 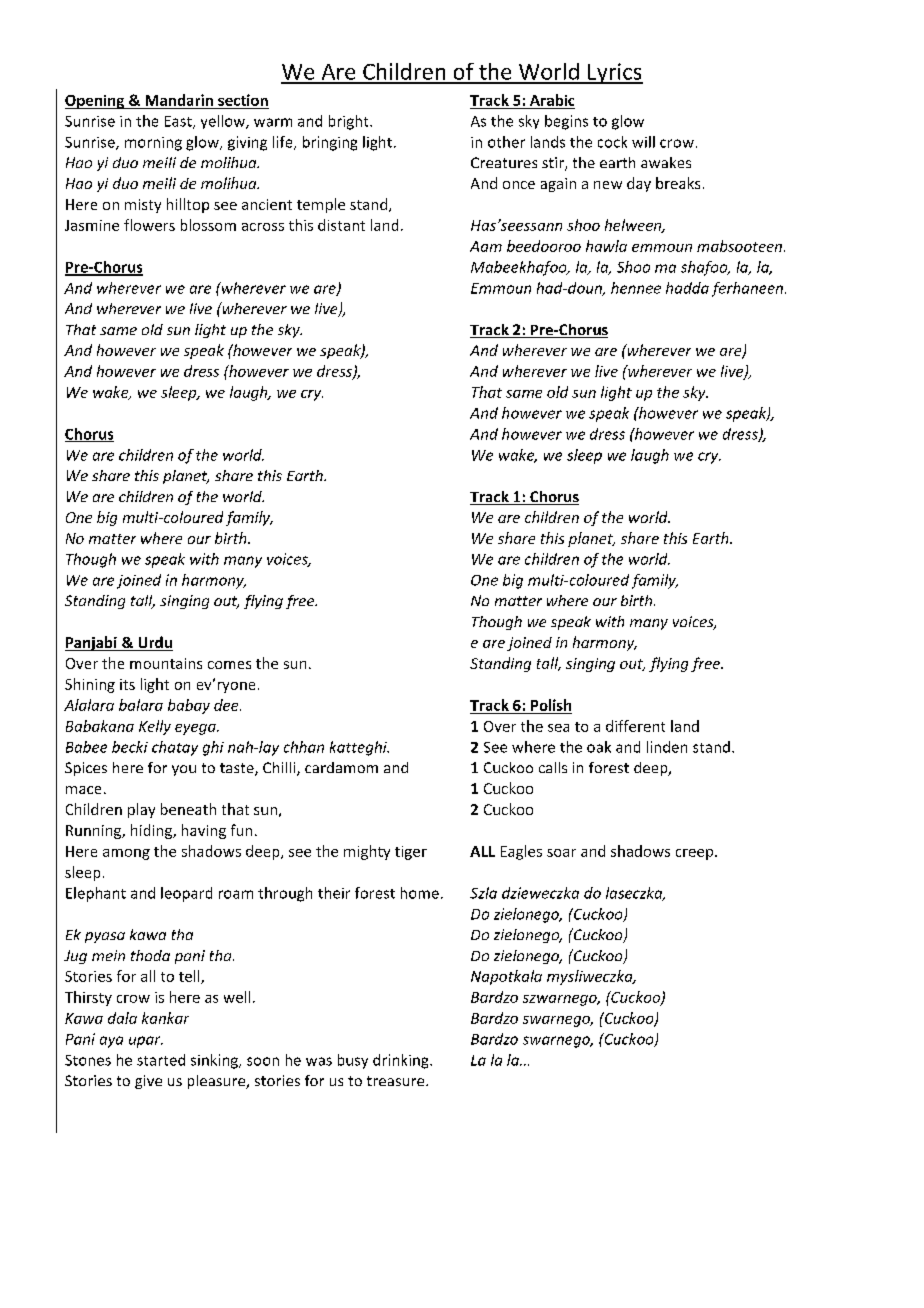 I want to click on Polish, so click(x=551, y=705).
